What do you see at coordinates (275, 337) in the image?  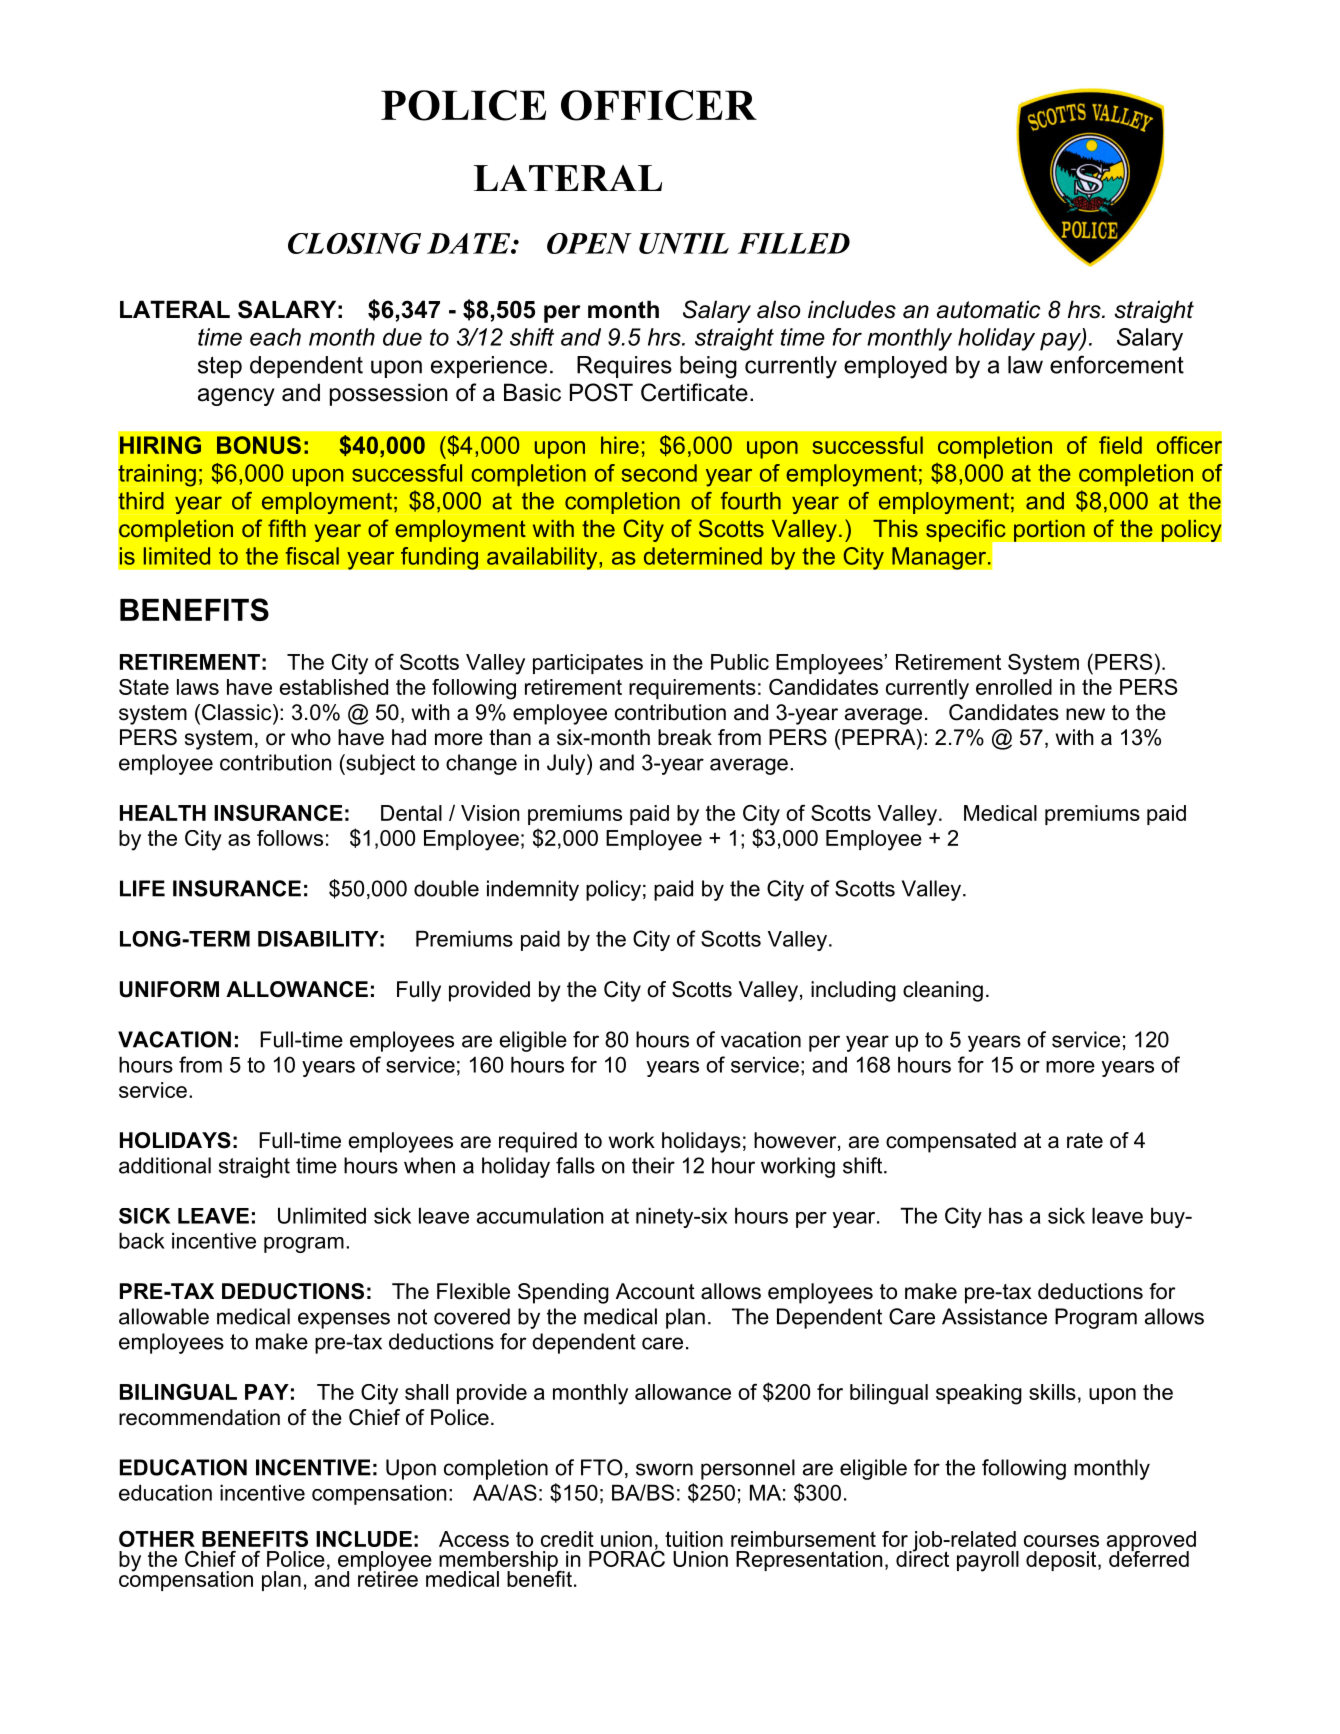 I see `each` at bounding box center [275, 337].
